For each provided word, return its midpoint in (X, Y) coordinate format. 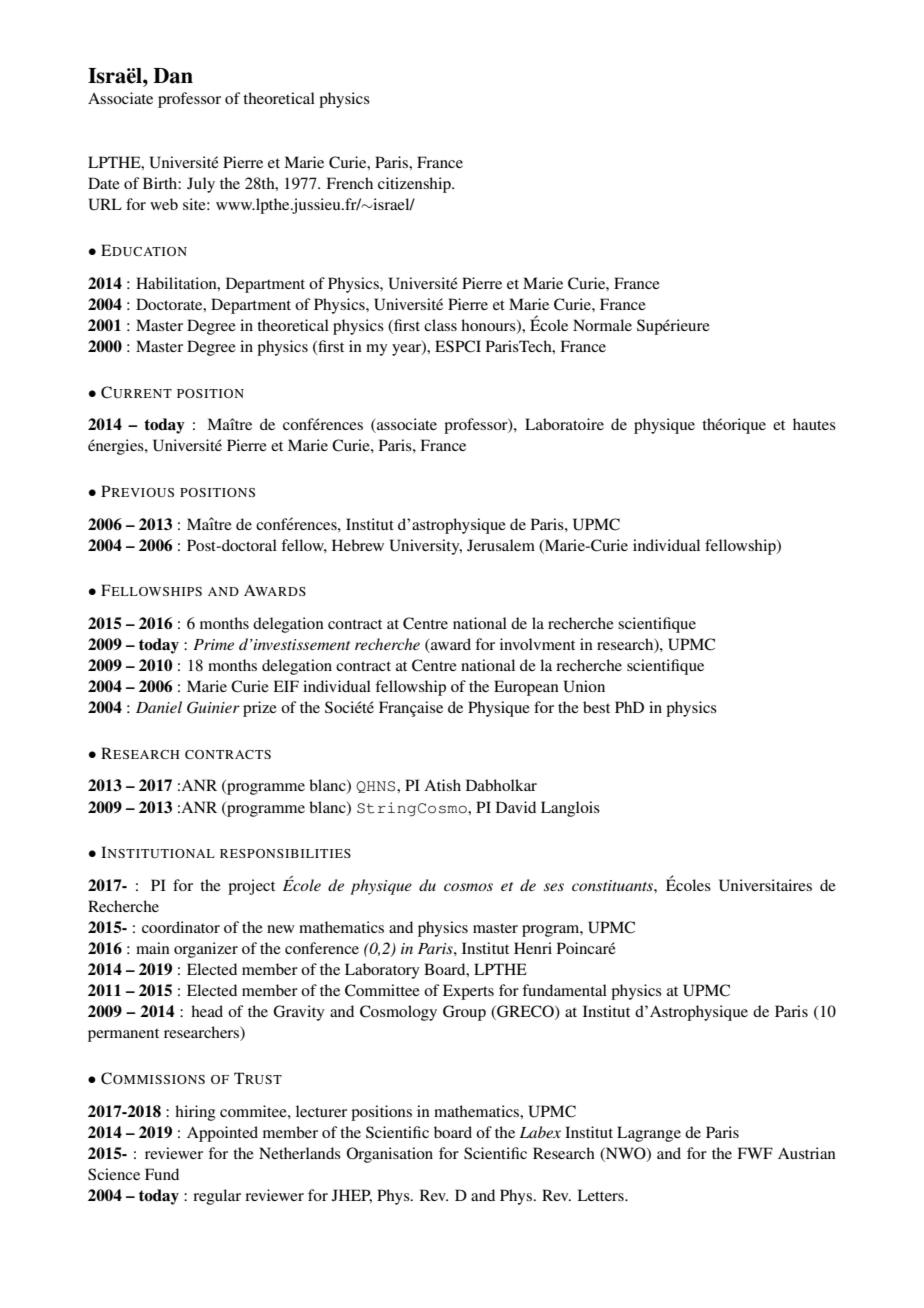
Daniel (159, 707)
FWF (755, 1153)
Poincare (586, 948)
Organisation (390, 1155)
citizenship (415, 185)
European (526, 688)
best (596, 707)
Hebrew (358, 545)
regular (217, 1197)
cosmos (468, 887)
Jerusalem (501, 545)
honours (489, 326)
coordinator (181, 927)
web (164, 204)
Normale (602, 325)
